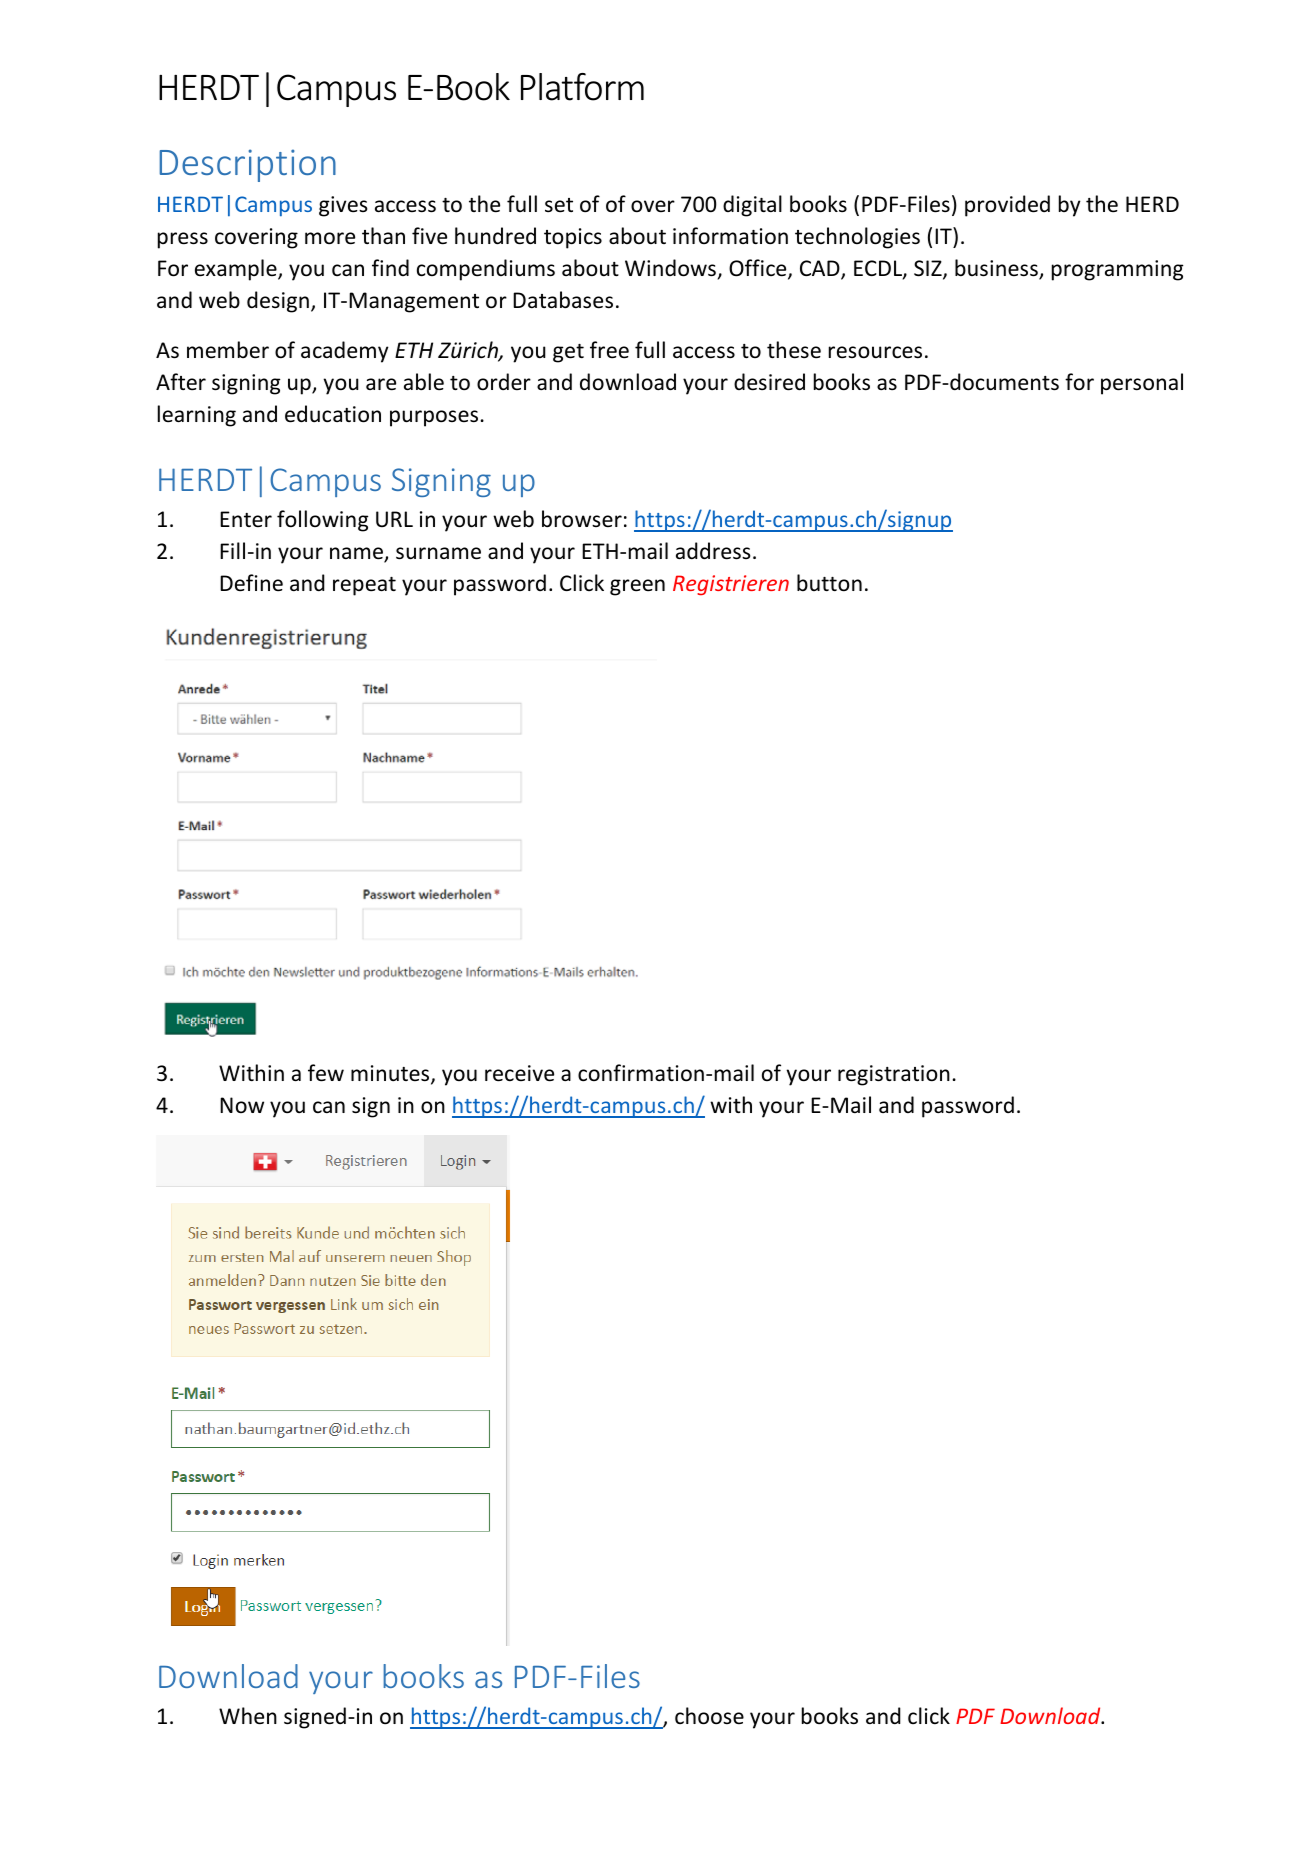 This page has width=1314, height=1858. I want to click on receive, so click(519, 1073).
